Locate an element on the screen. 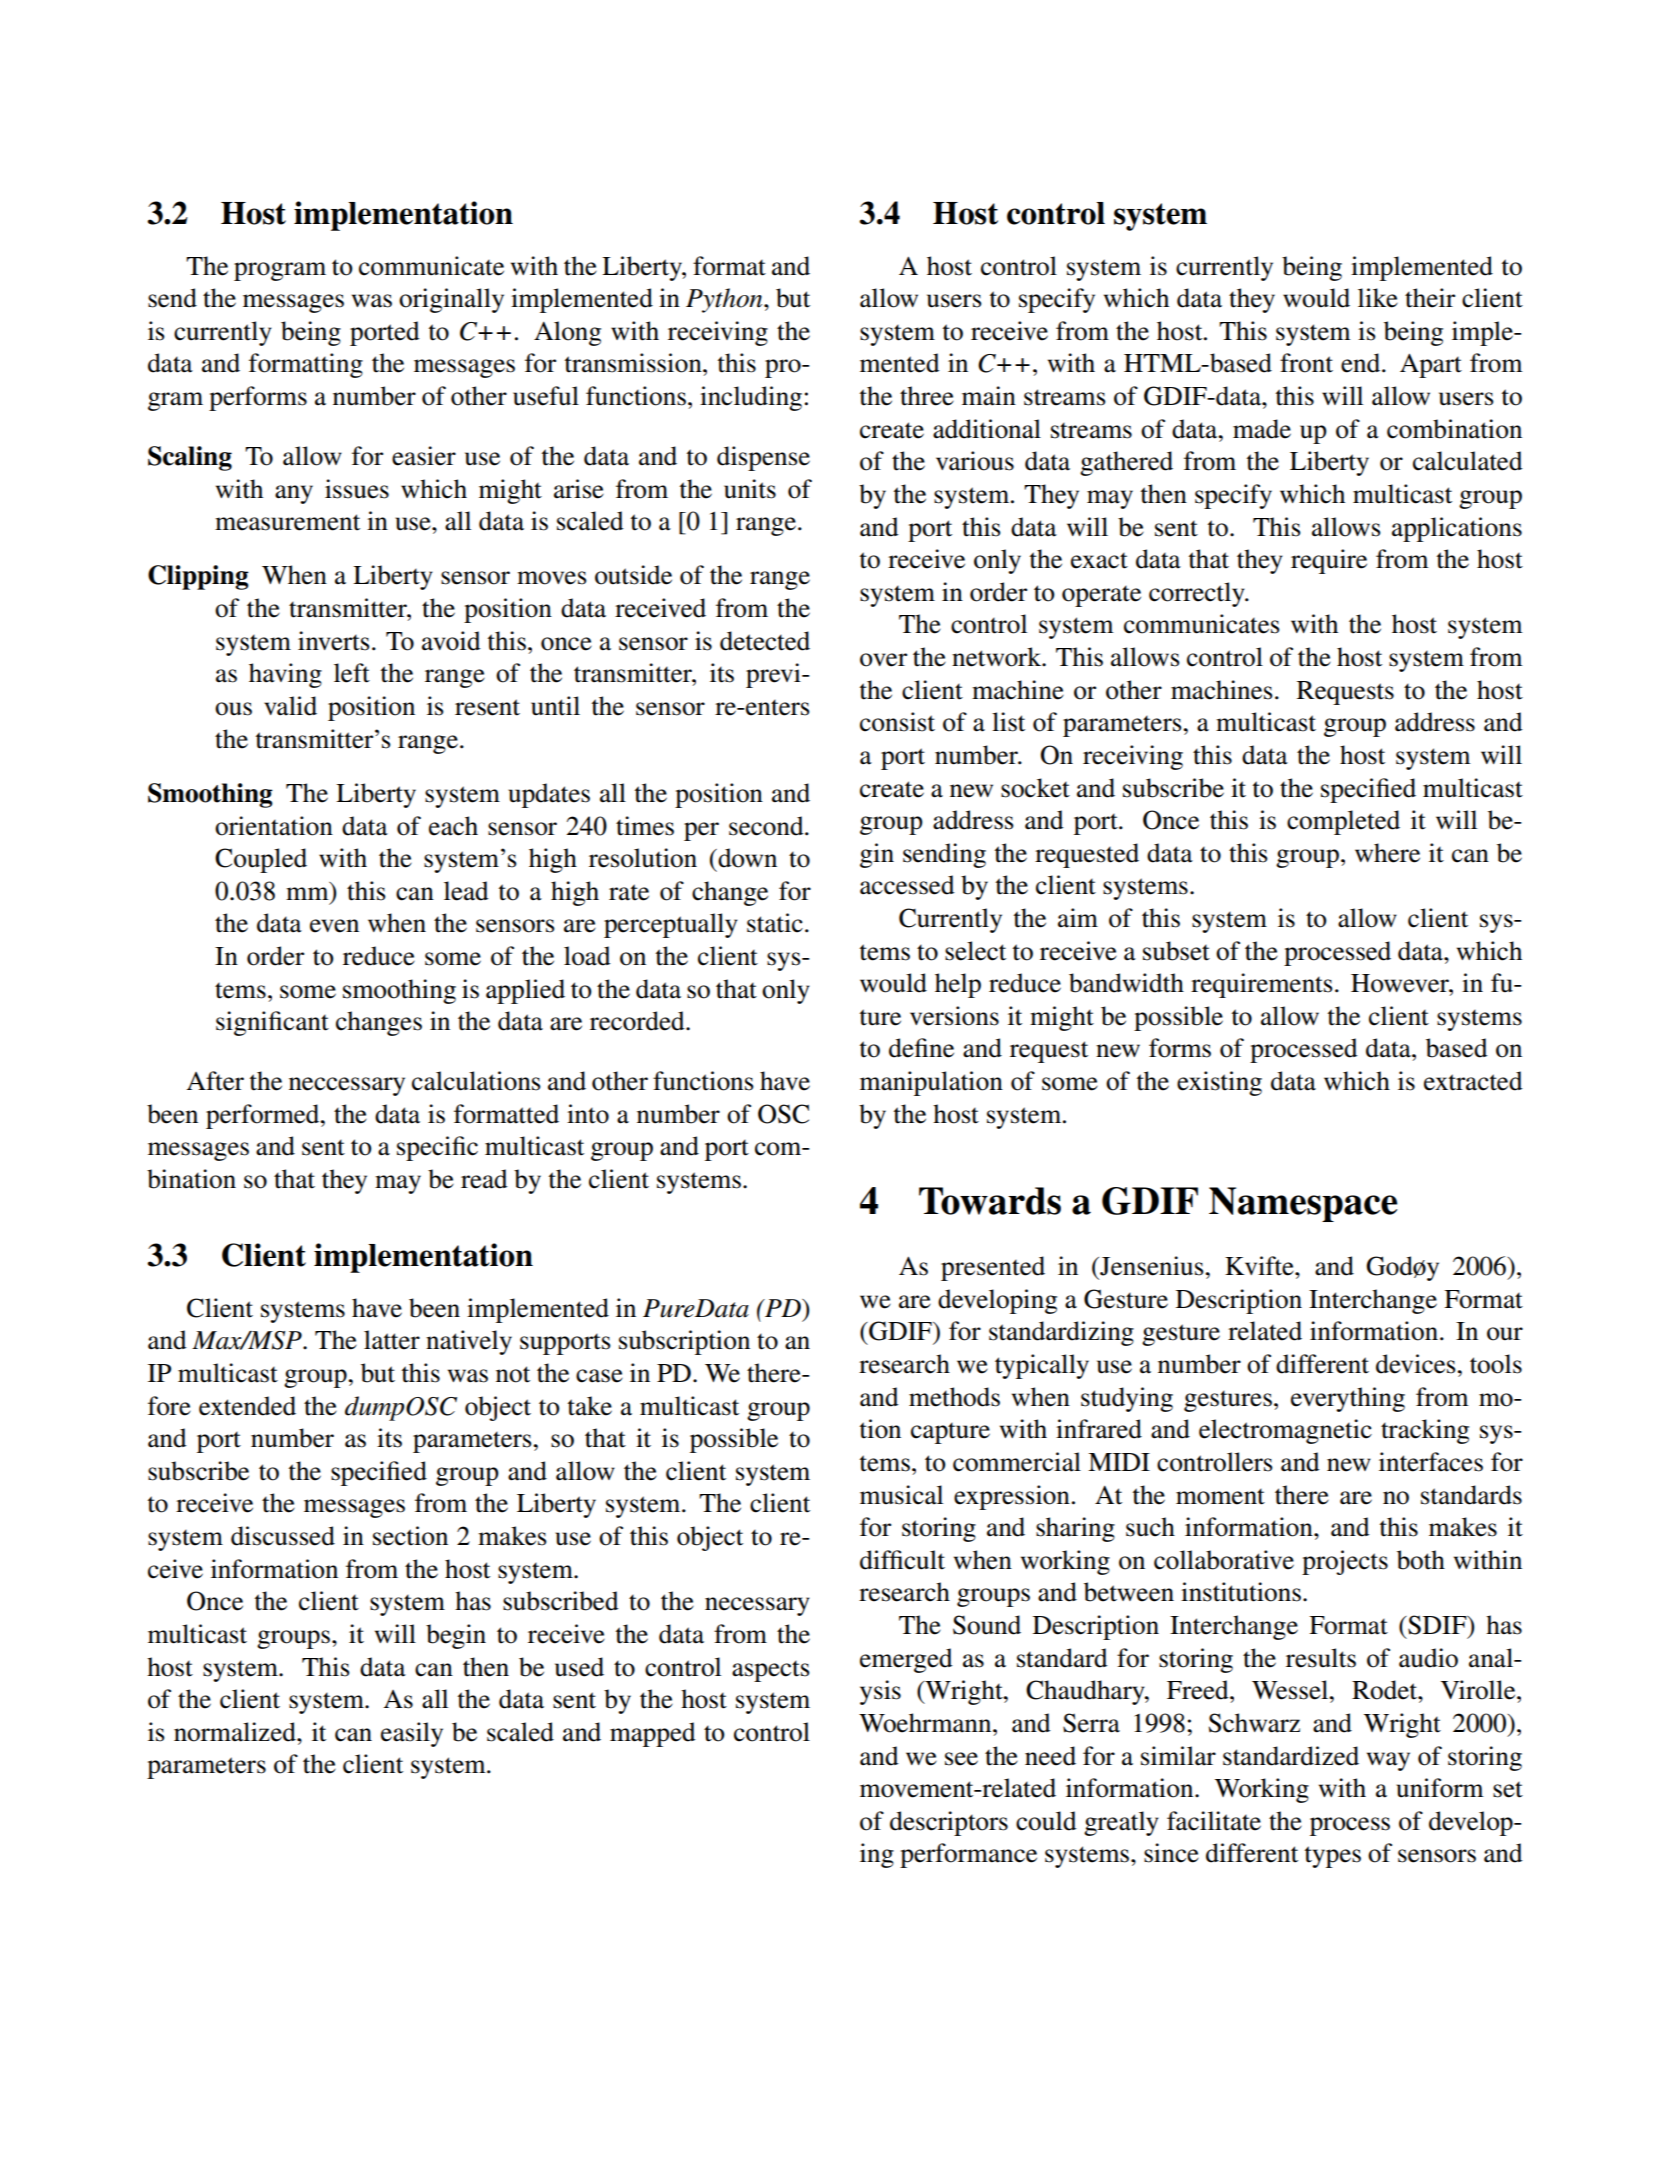 The image size is (1670, 2161). methods is located at coordinates (954, 1397).
